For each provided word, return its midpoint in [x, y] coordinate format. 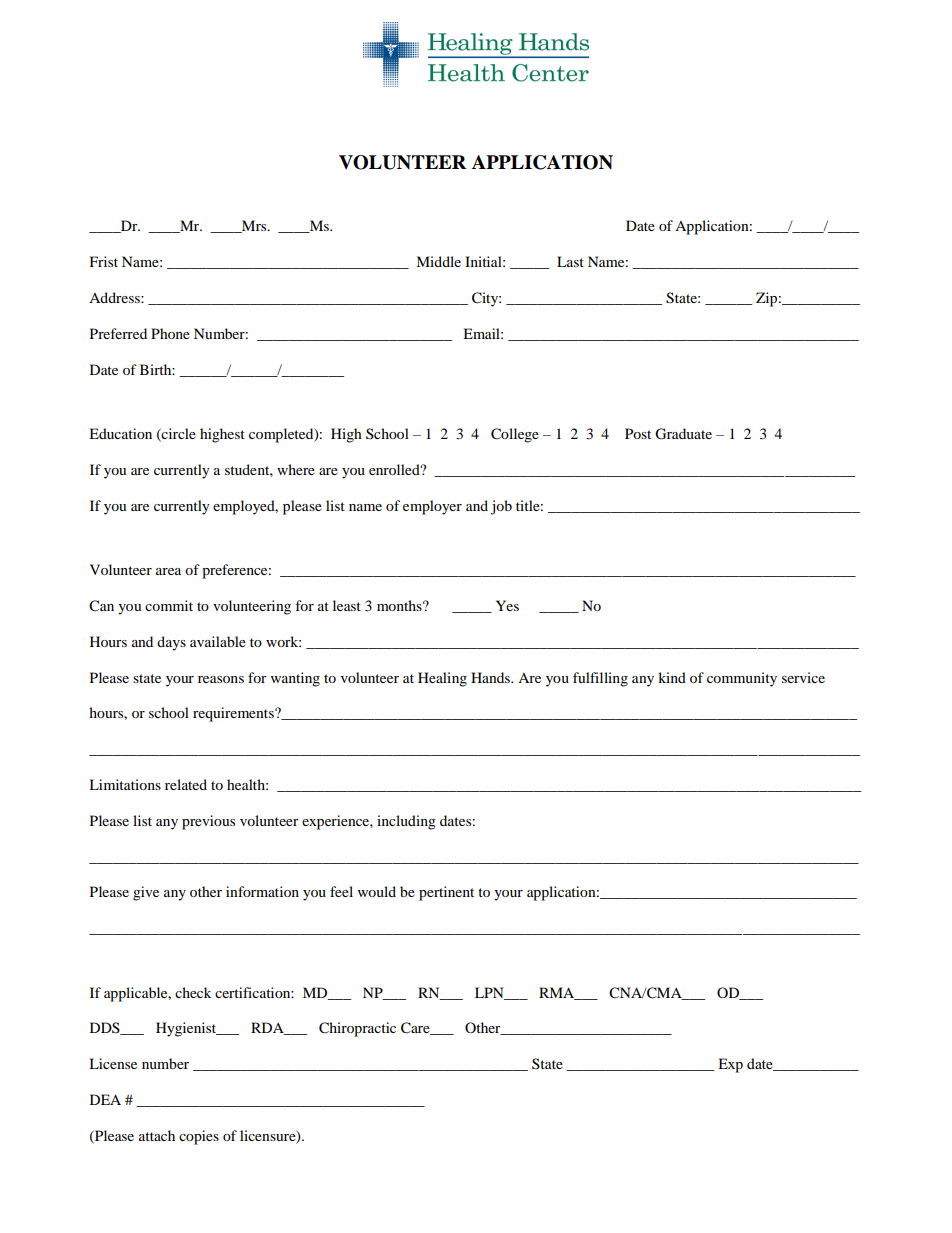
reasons [221, 679]
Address [115, 297]
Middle [438, 261]
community [742, 679]
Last [570, 261]
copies [199, 1137]
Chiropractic [357, 1029]
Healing [442, 679]
